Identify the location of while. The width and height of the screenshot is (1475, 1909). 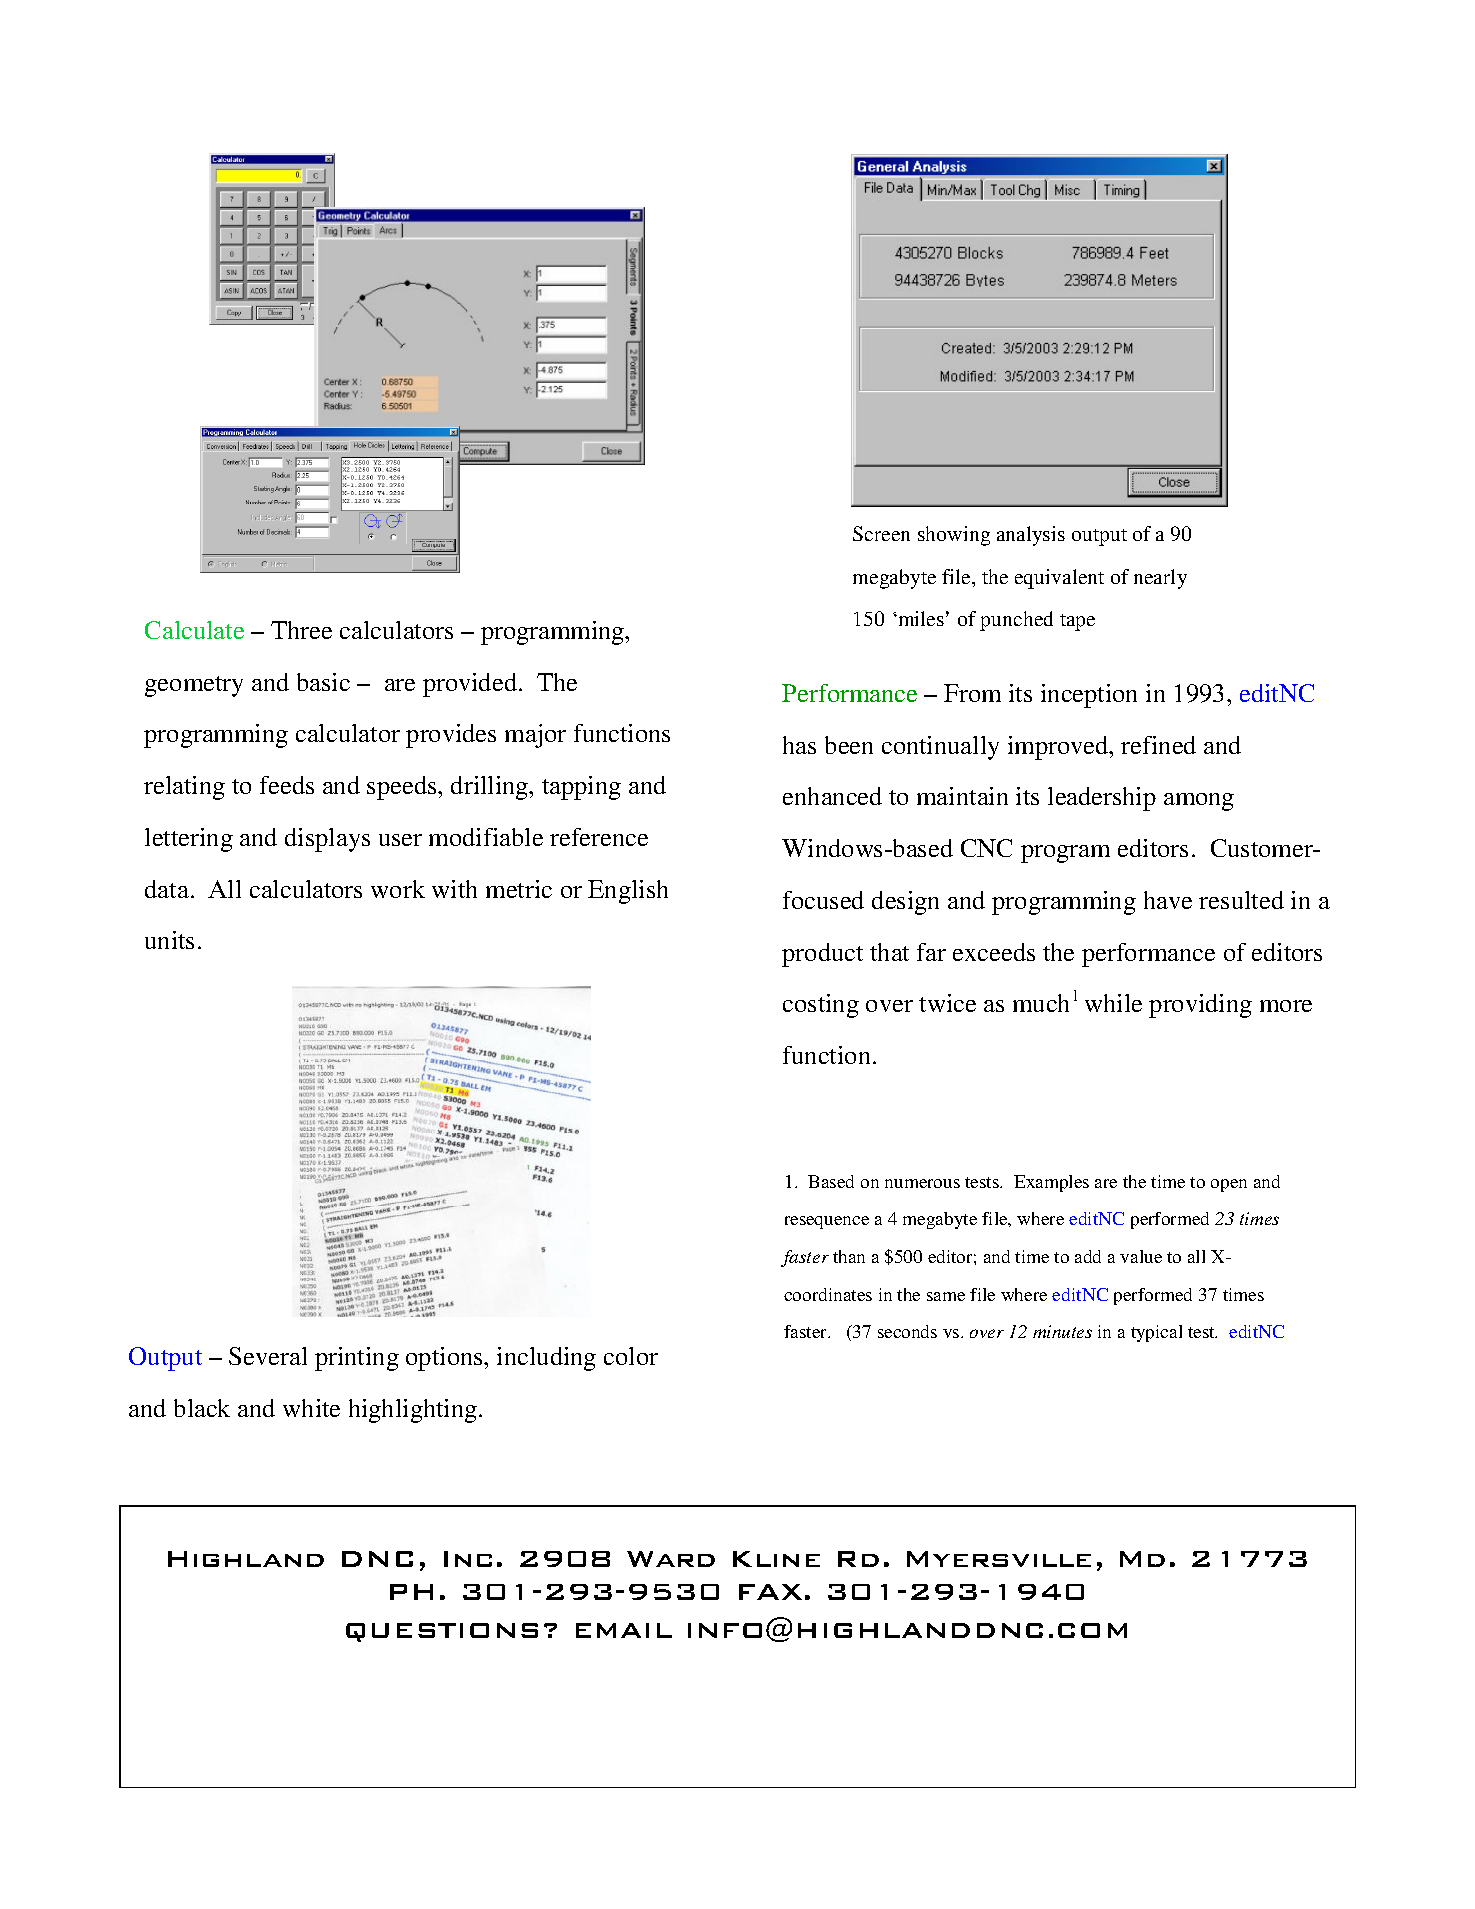
(1113, 1003).
